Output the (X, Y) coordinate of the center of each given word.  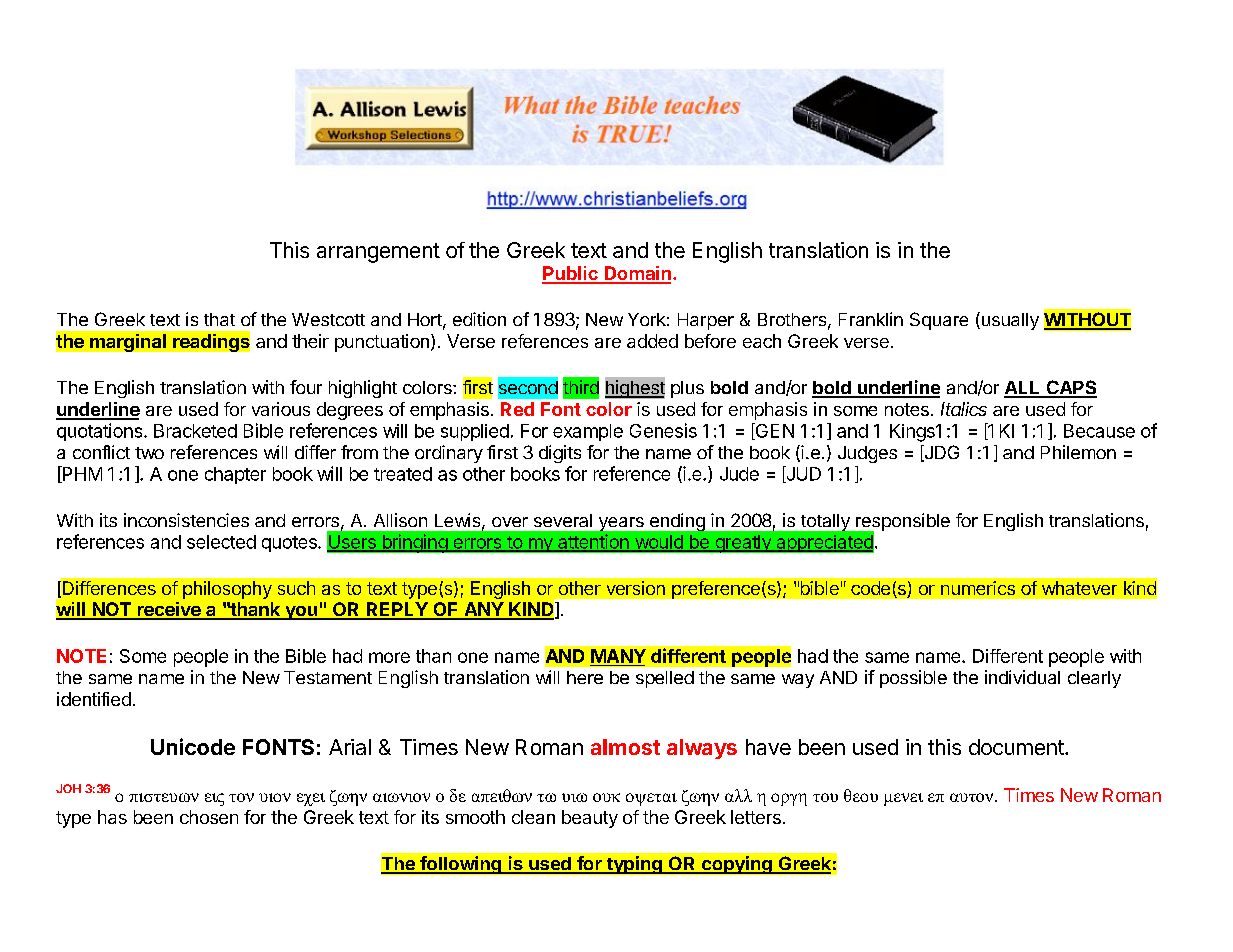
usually (1009, 321)
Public (571, 274)
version (636, 588)
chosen (209, 817)
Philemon (1078, 452)
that (219, 319)
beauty (590, 819)
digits (560, 454)
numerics (978, 588)
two (149, 453)
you (301, 613)
